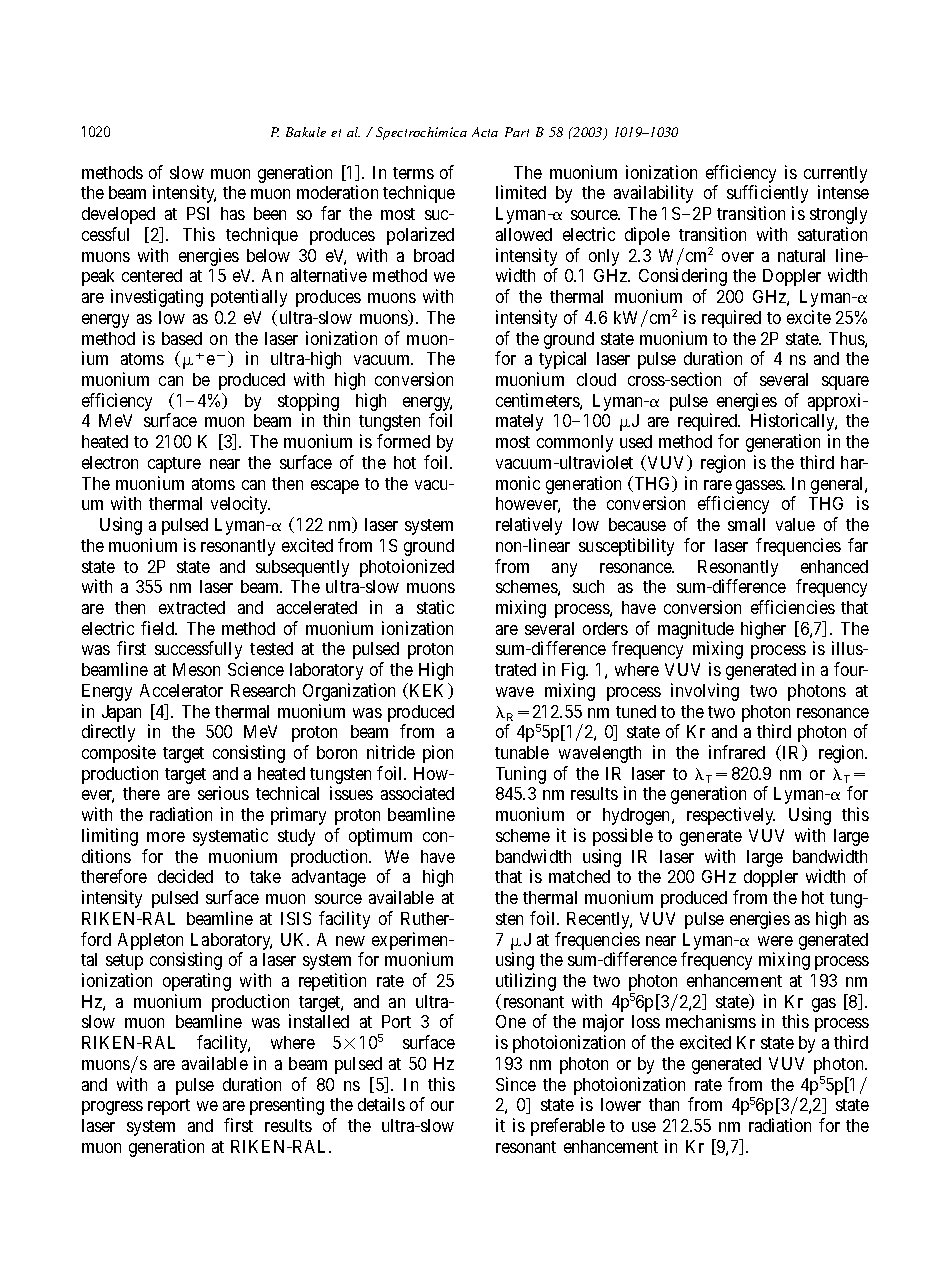 The height and width of the image is (1288, 943). Describe the element at coordinates (579, 876) in the image. I see `matched` at that location.
